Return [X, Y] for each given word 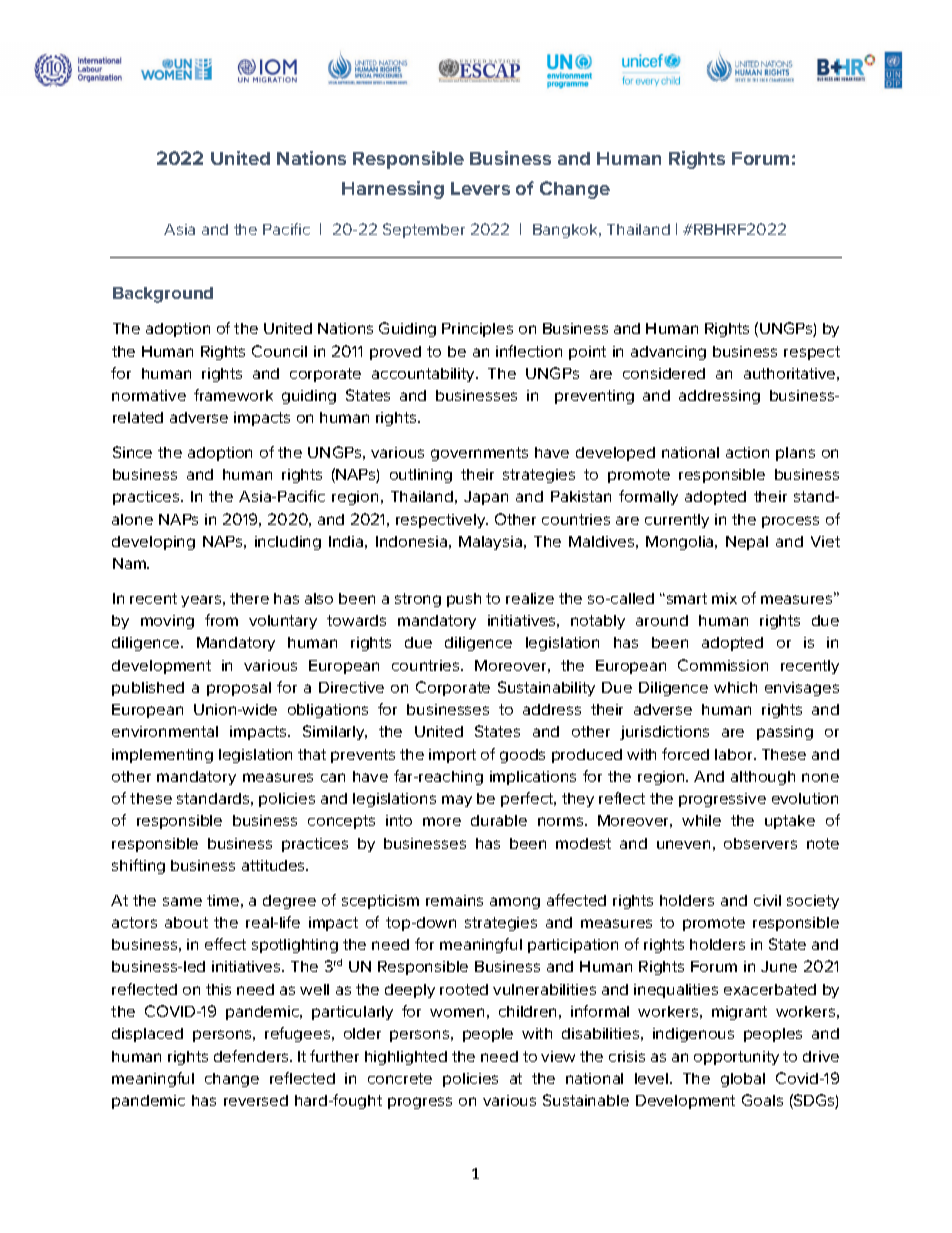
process [790, 522]
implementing [162, 756]
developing [153, 543]
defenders [252, 1056]
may [457, 801]
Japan [486, 498]
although [763, 778]
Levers [480, 188]
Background [163, 295]
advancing [668, 353]
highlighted [406, 1058]
